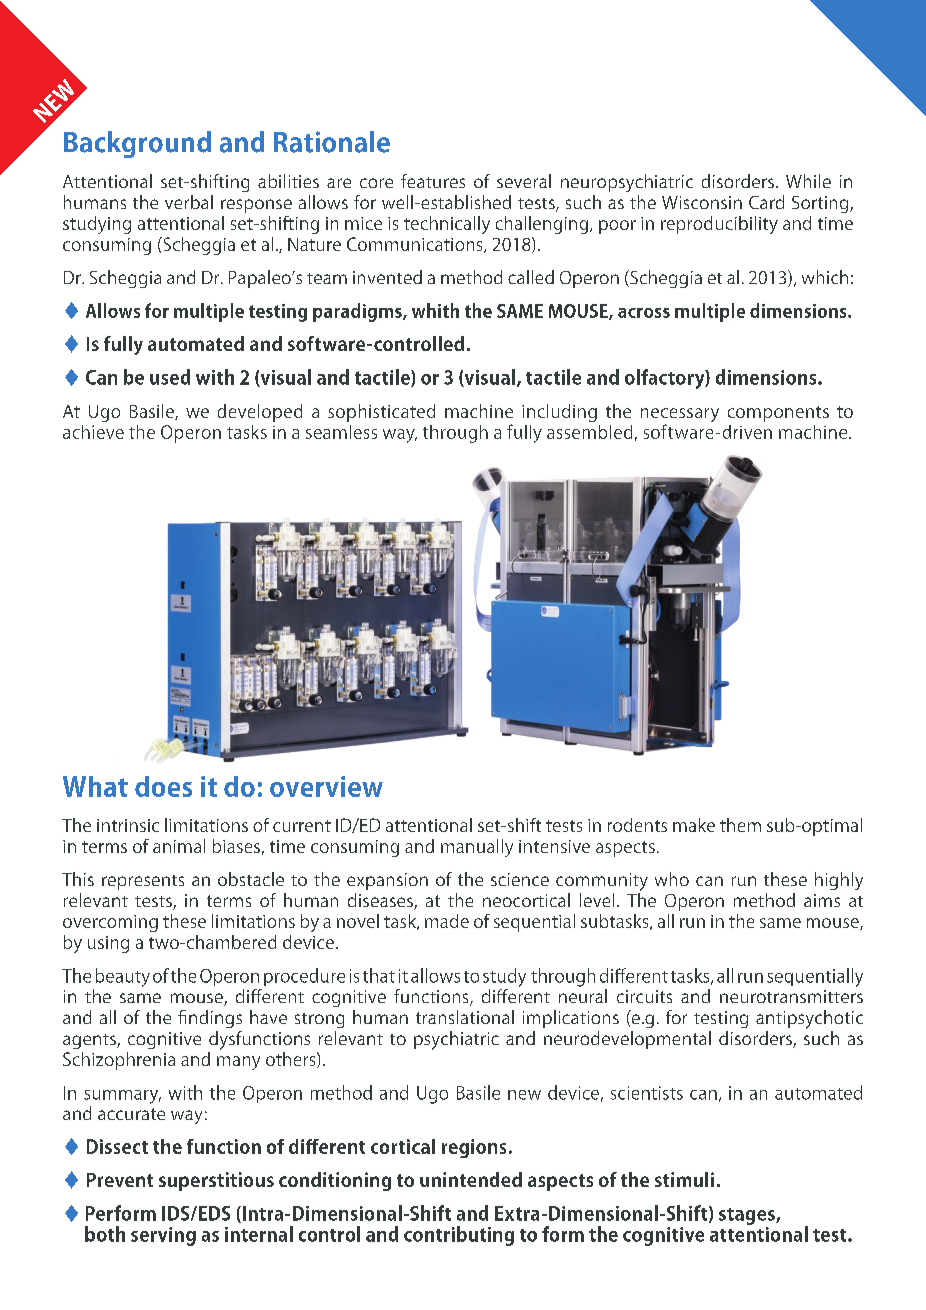 Image resolution: width=926 pixels, height=1310 pixels. Describe the element at coordinates (766, 202) in the screenshot. I see `Card` at that location.
